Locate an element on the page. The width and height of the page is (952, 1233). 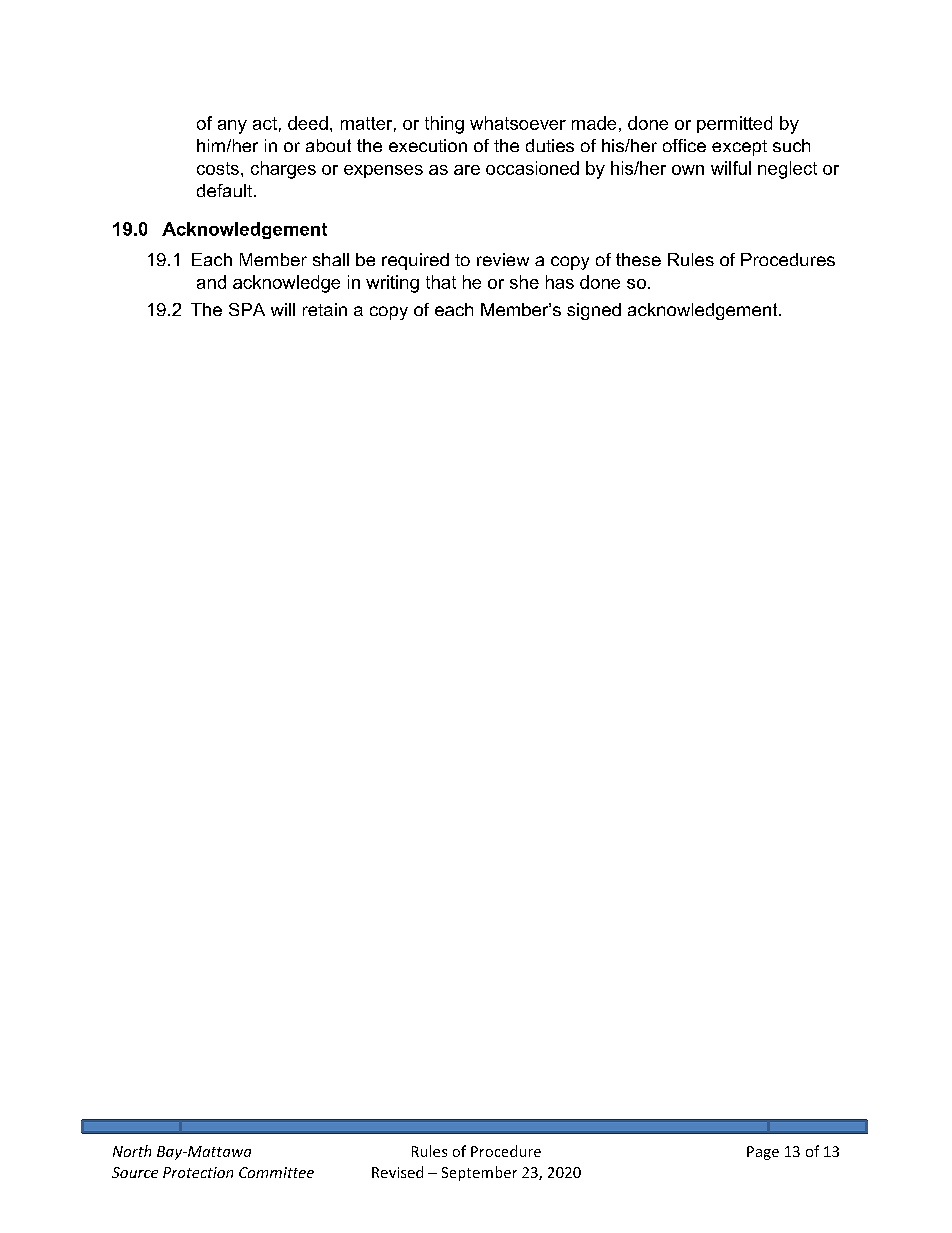
costs is located at coordinates (218, 168).
